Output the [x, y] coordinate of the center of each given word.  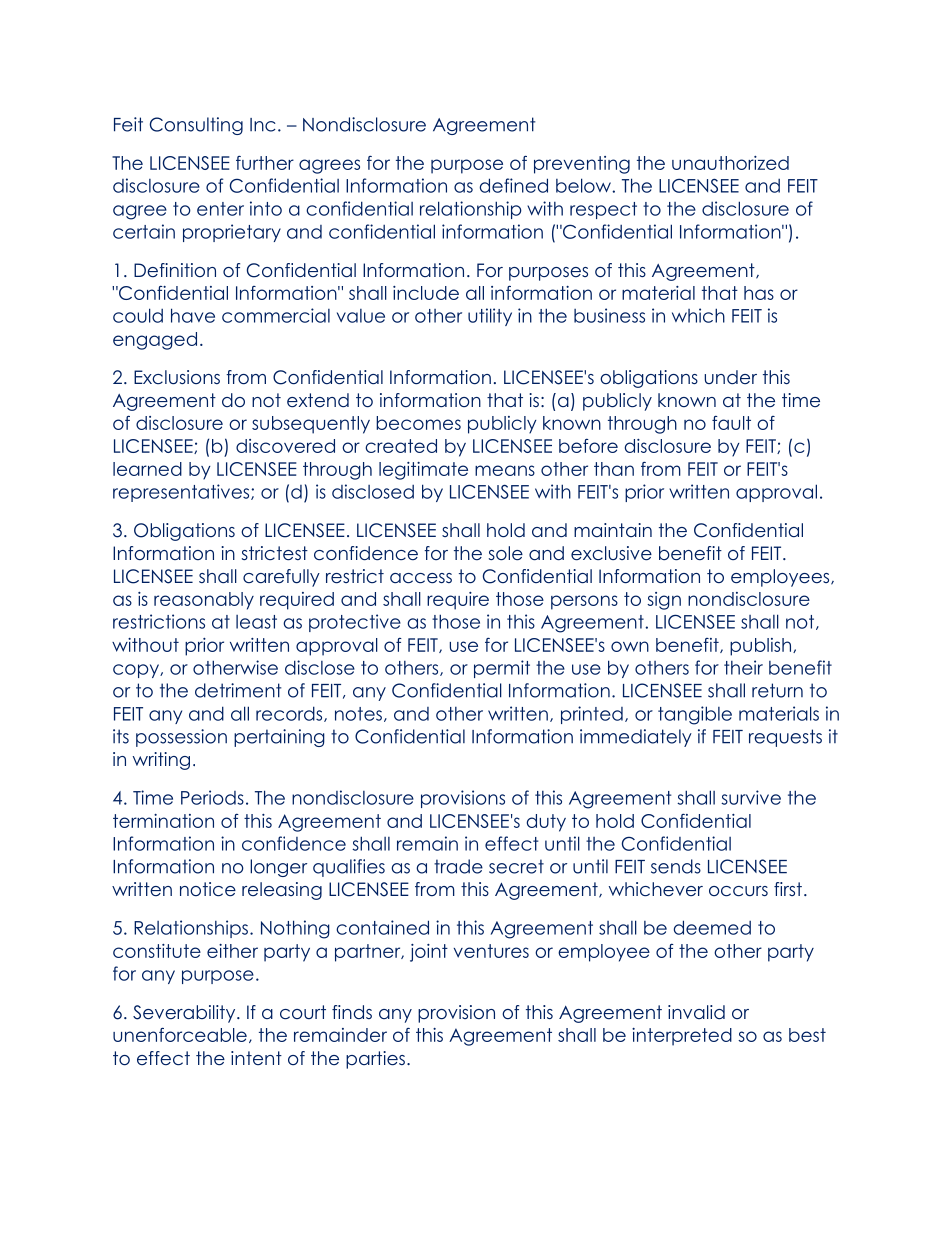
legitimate [423, 471]
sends [676, 866]
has [759, 293]
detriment [238, 690]
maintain [613, 530]
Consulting [196, 126]
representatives [182, 493]
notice [208, 889]
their [743, 667]
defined [513, 185]
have [193, 315]
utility [490, 317]
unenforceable [180, 1034]
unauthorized [730, 163]
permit [502, 669]
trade [458, 866]
